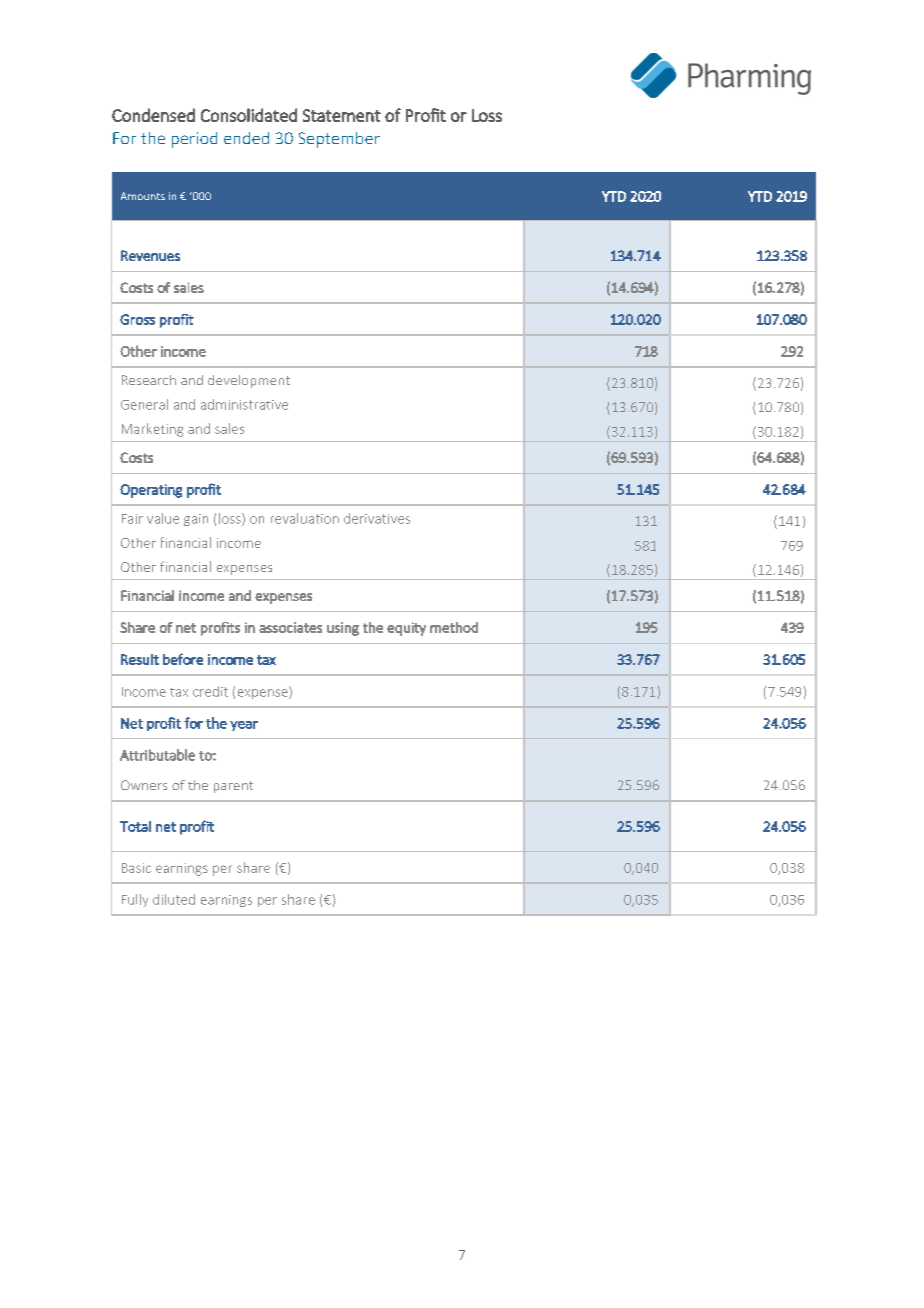 Image resolution: width=924 pixels, height=1308 pixels. Describe the element at coordinates (194, 140) in the image. I see `period` at that location.
